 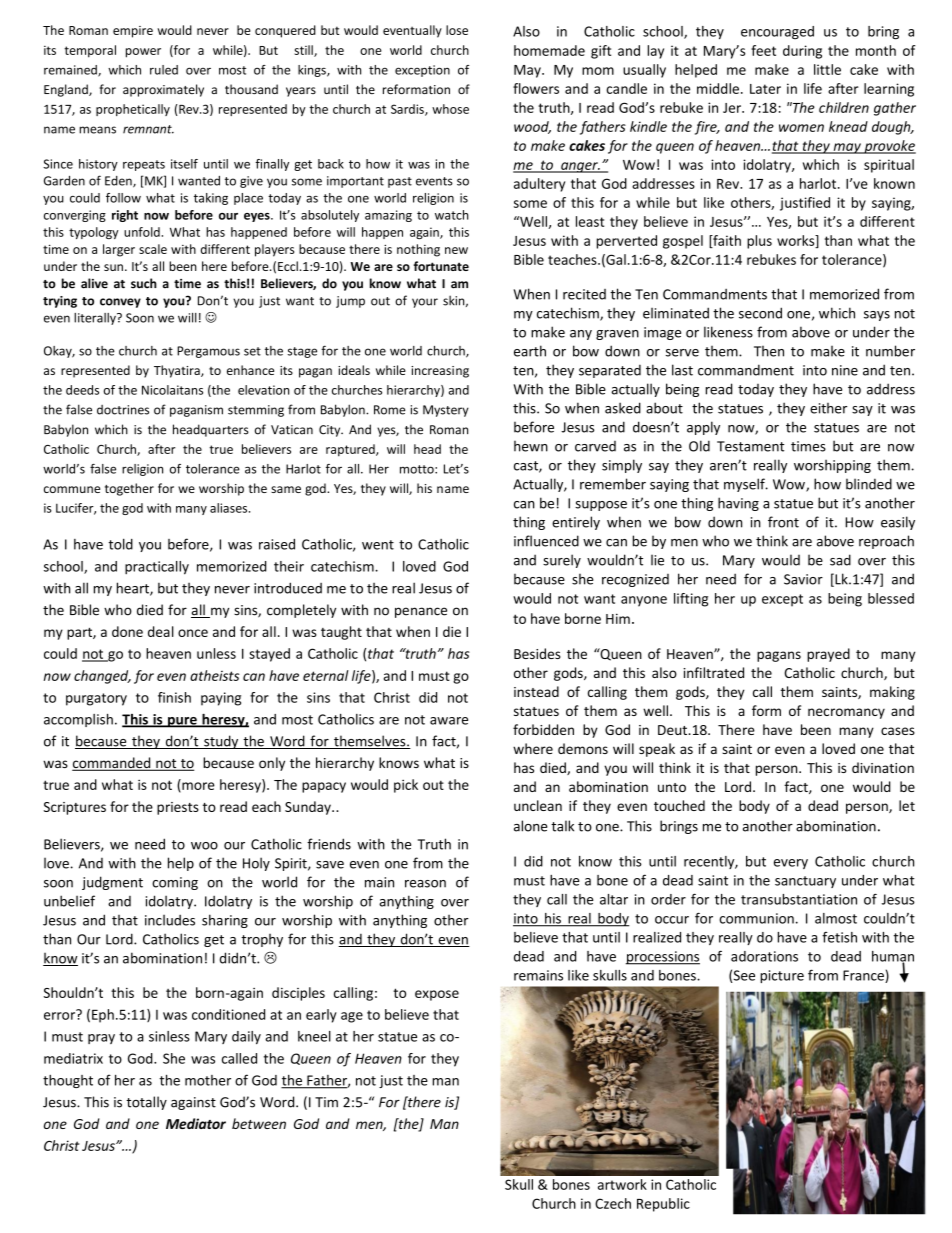 I want to click on Then, so click(x=769, y=351).
